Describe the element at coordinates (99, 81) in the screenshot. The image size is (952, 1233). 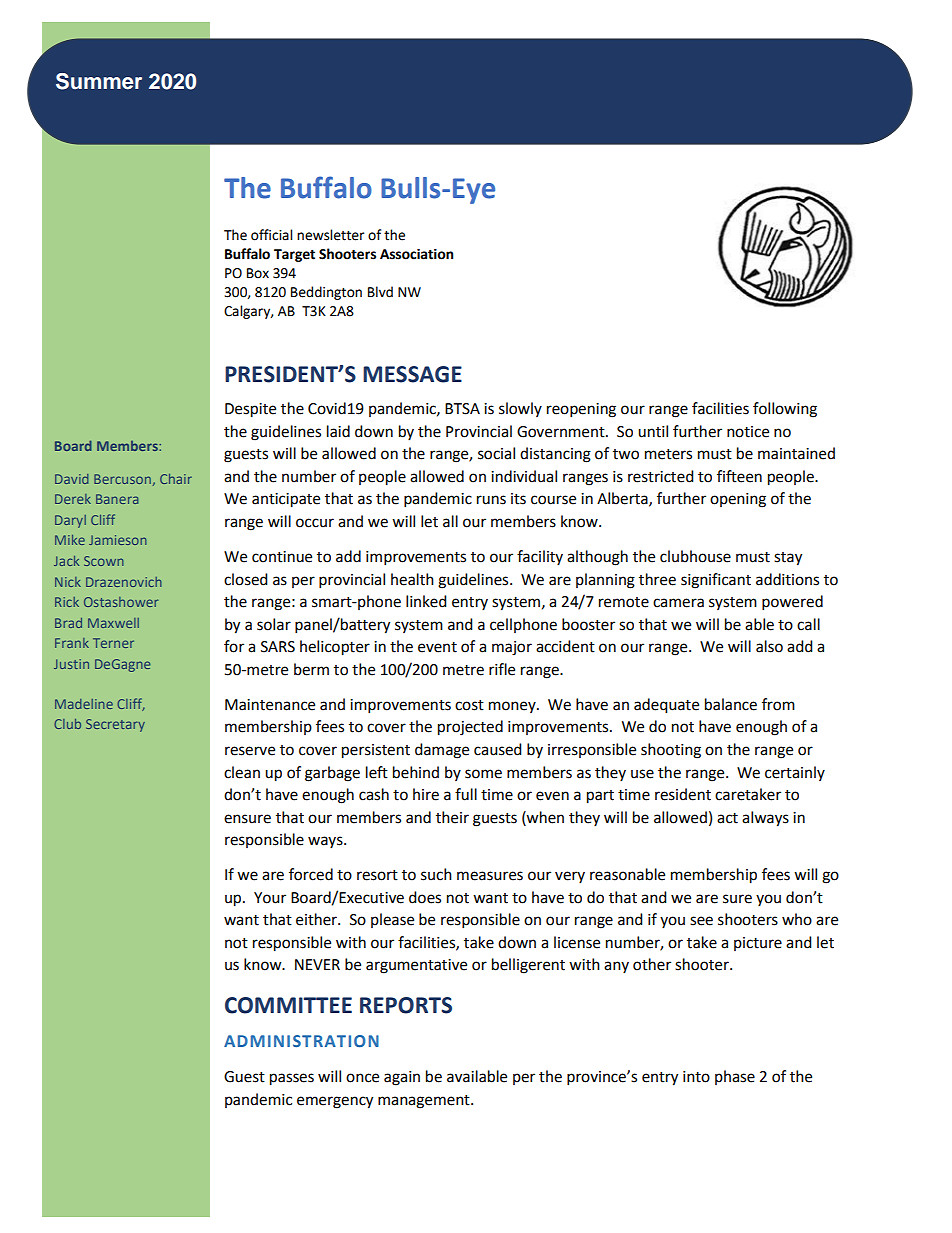
I see `Summer` at that location.
